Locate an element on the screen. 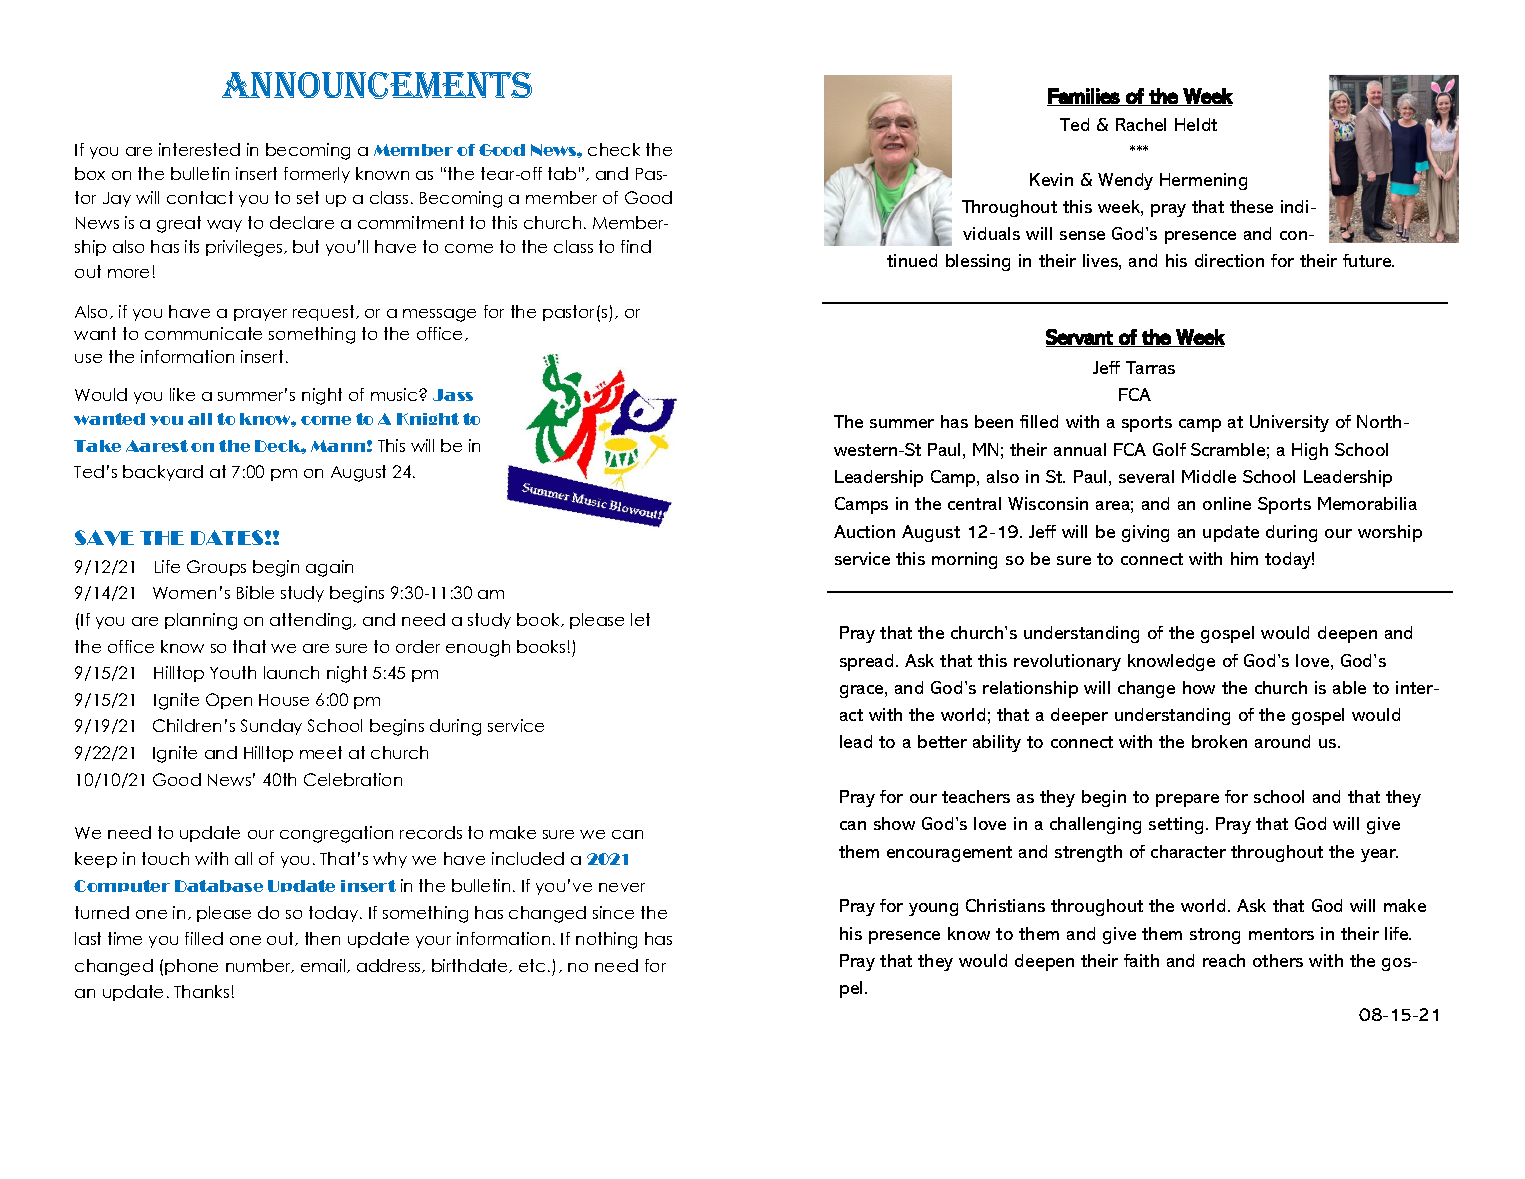 The height and width of the screenshot is (1179, 1525). communicate is located at coordinates (203, 333).
